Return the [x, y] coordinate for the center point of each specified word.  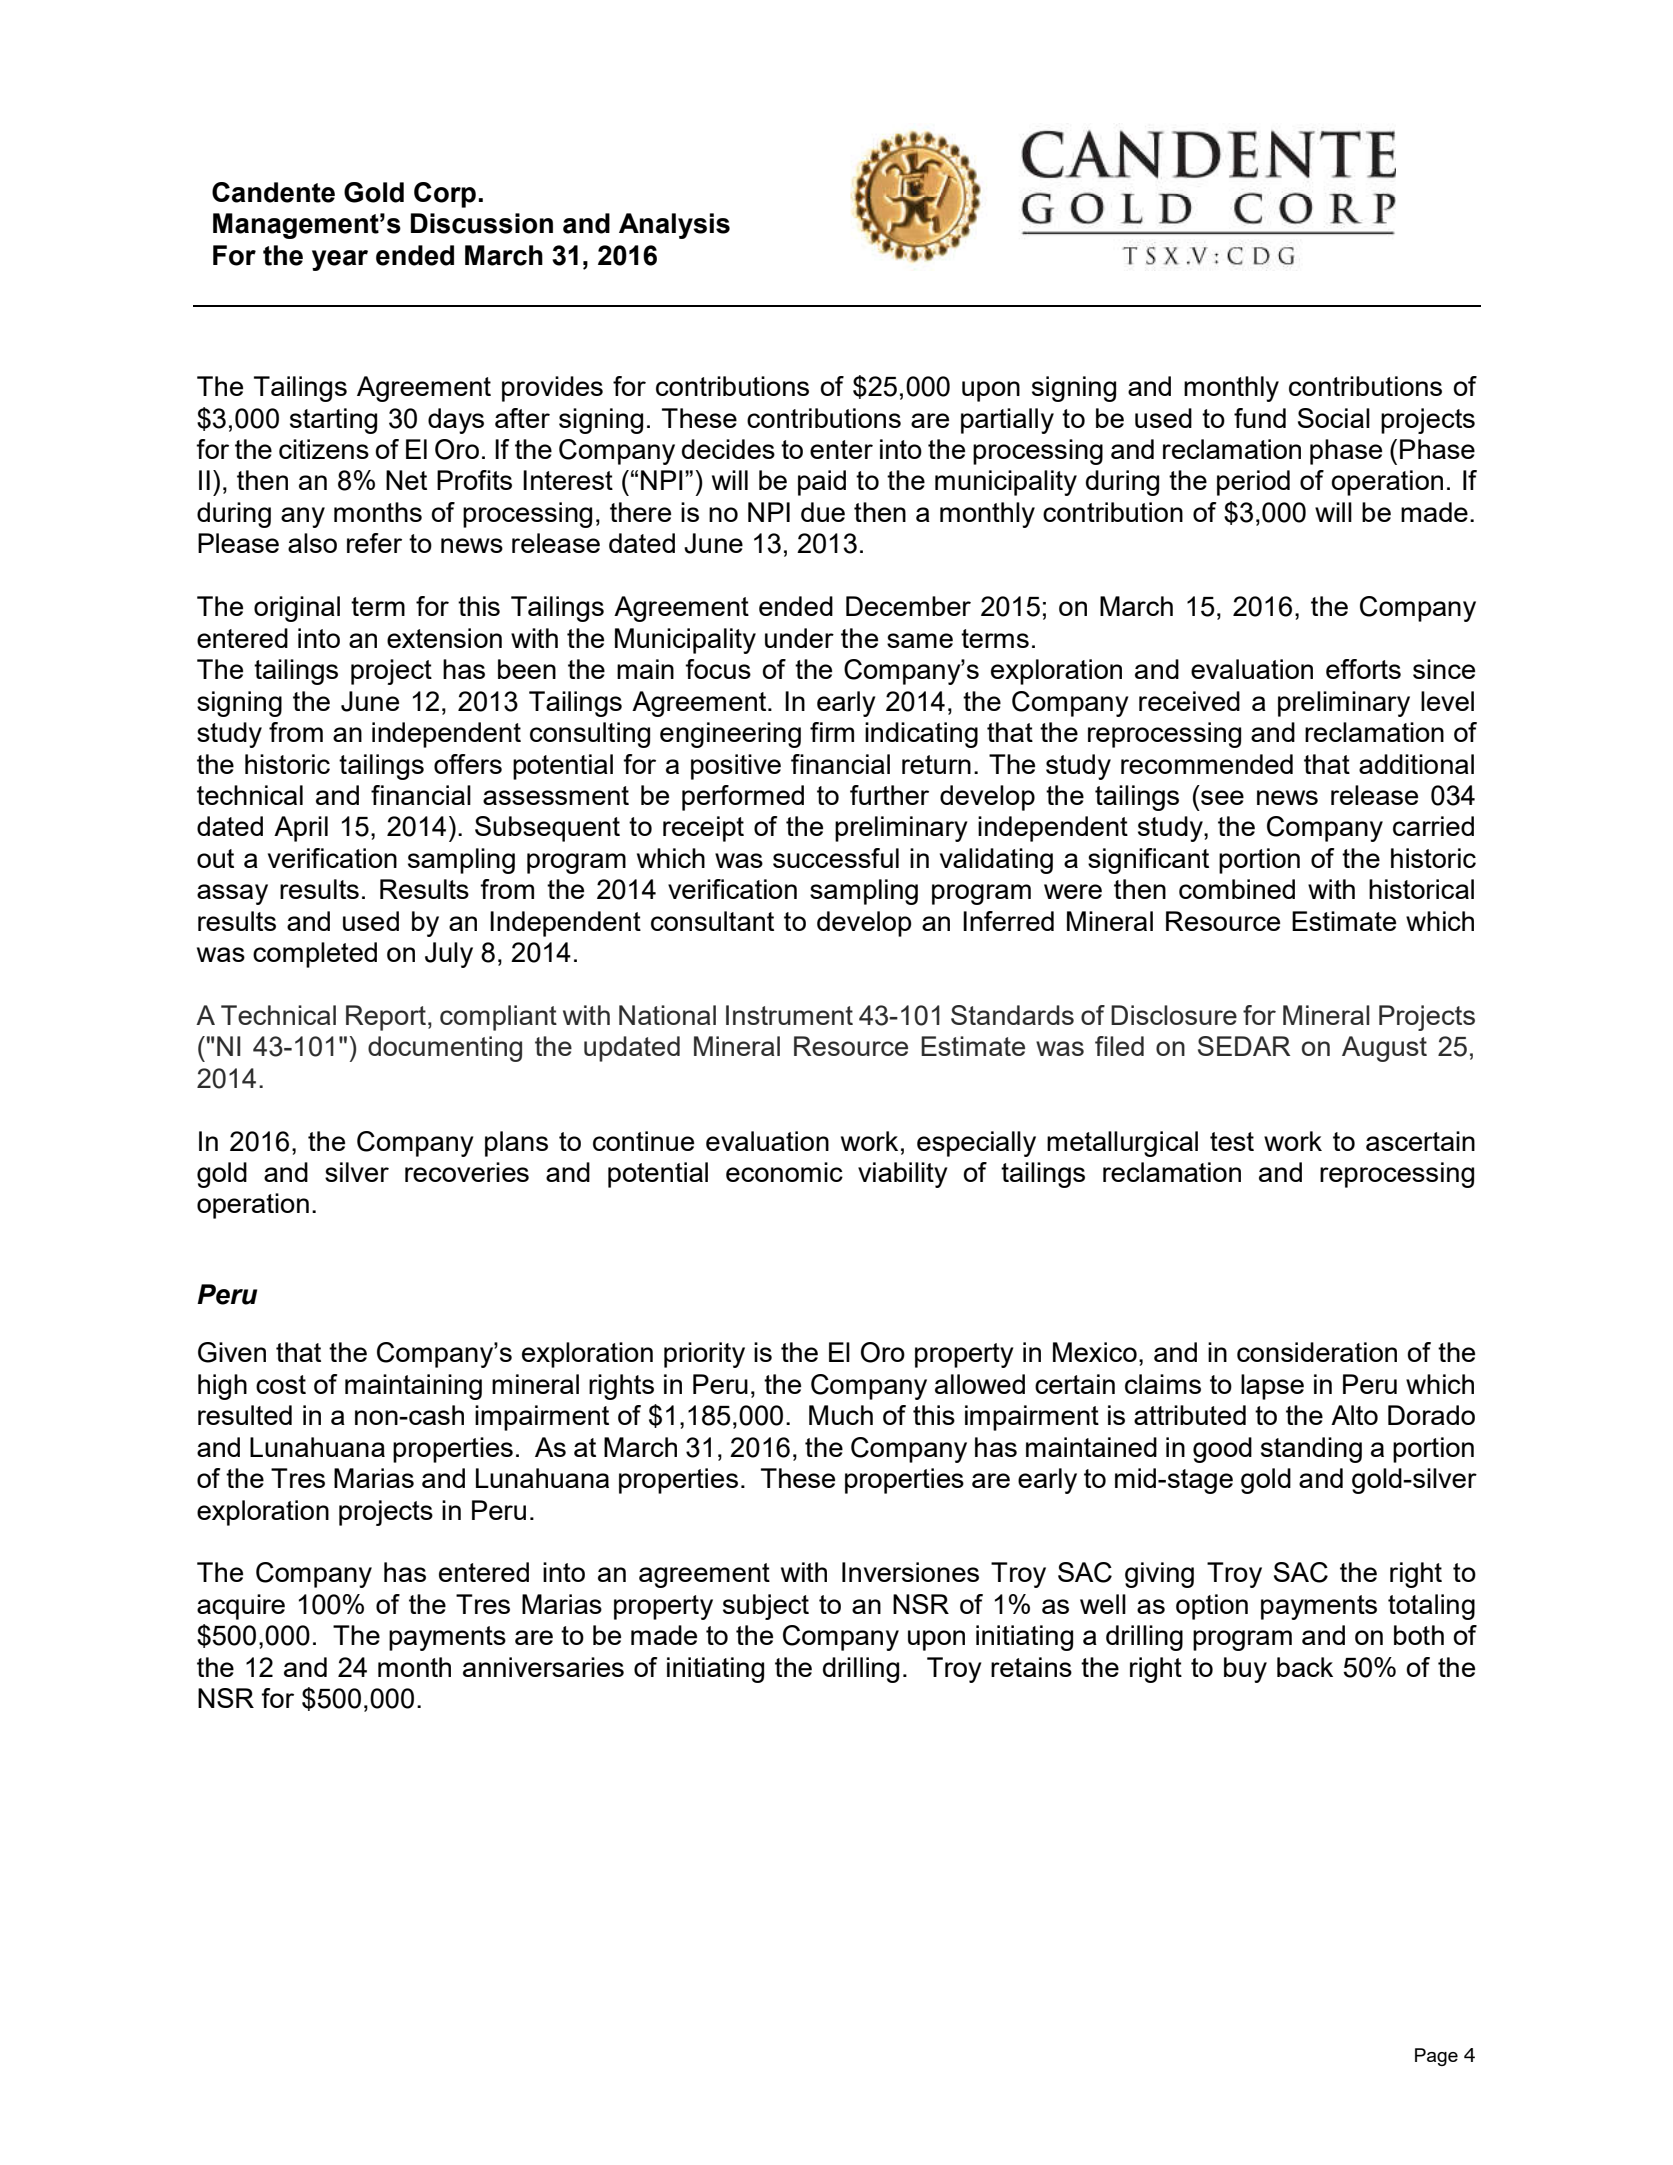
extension [444, 638]
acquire [241, 1607]
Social [1334, 418]
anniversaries [543, 1667]
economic [784, 1172]
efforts [1363, 669]
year [340, 260]
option [1212, 1607]
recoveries [467, 1172]
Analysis [674, 226]
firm [832, 732]
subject [766, 1607]
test [1232, 1141]
